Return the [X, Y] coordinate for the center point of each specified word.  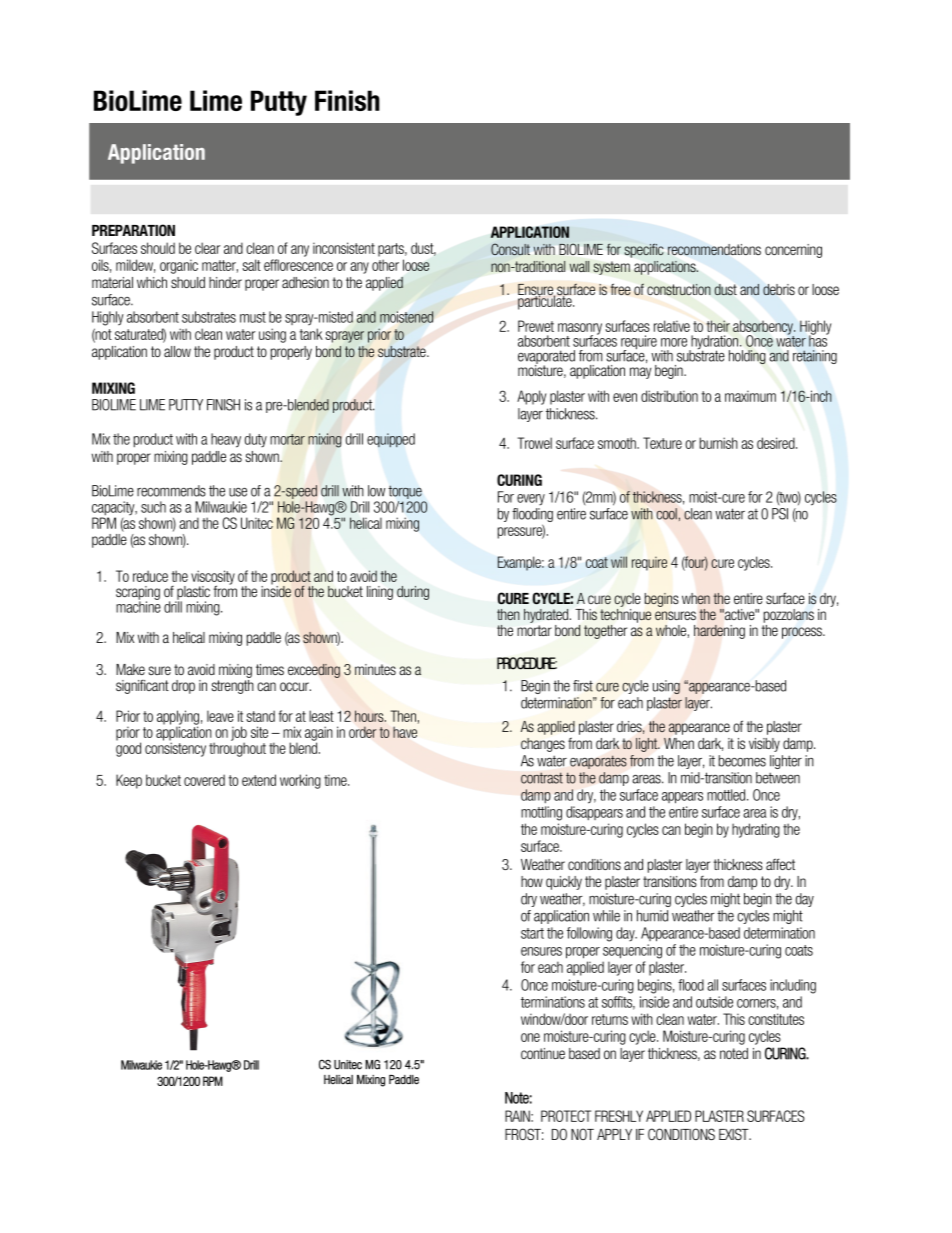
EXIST [735, 1134]
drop [183, 687]
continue [543, 1053]
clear [207, 248]
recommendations [714, 250]
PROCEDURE [527, 663]
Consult [510, 249]
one [530, 1037]
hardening [719, 632]
